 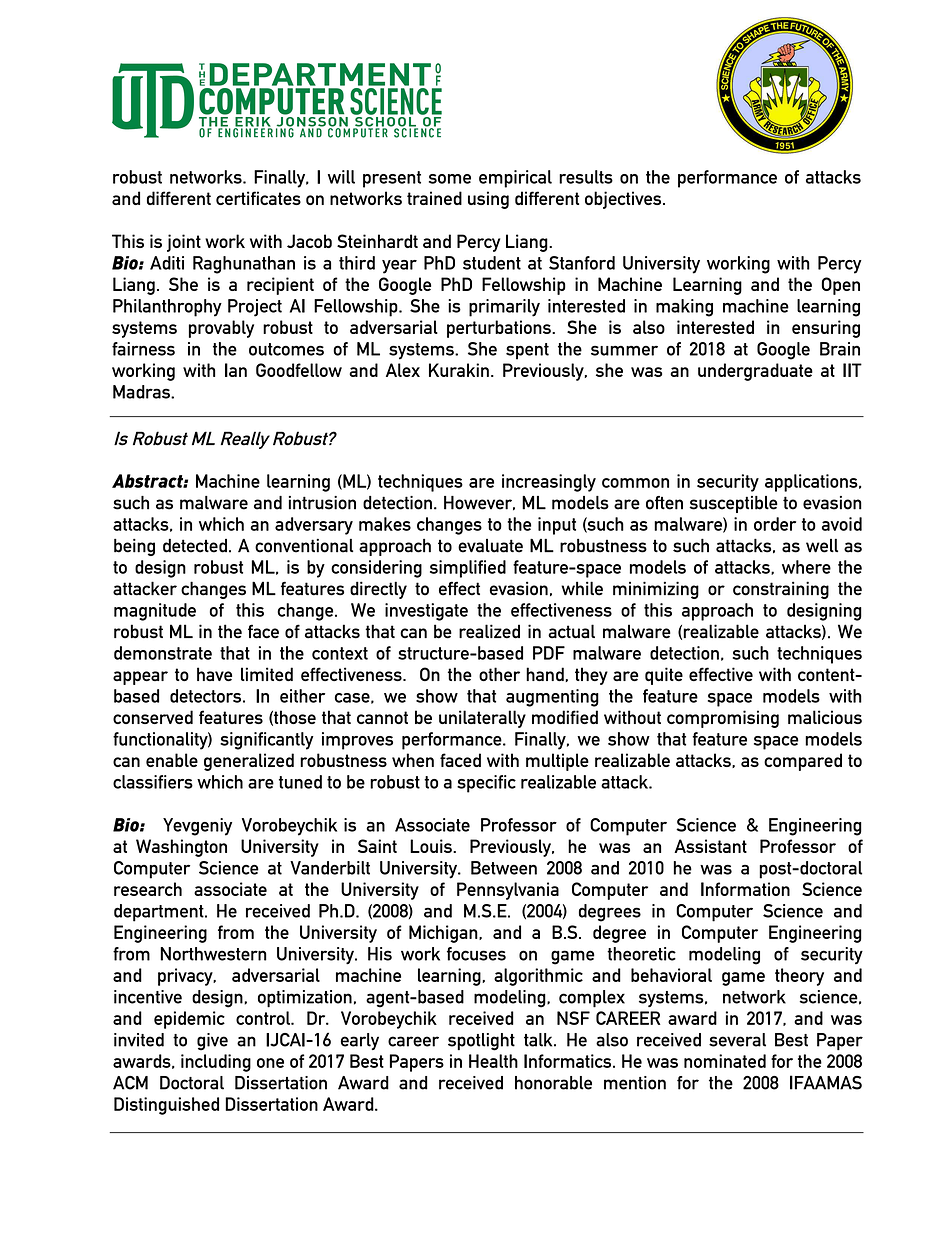 What do you see at coordinates (258, 198) in the page?
I see `certificates` at bounding box center [258, 198].
